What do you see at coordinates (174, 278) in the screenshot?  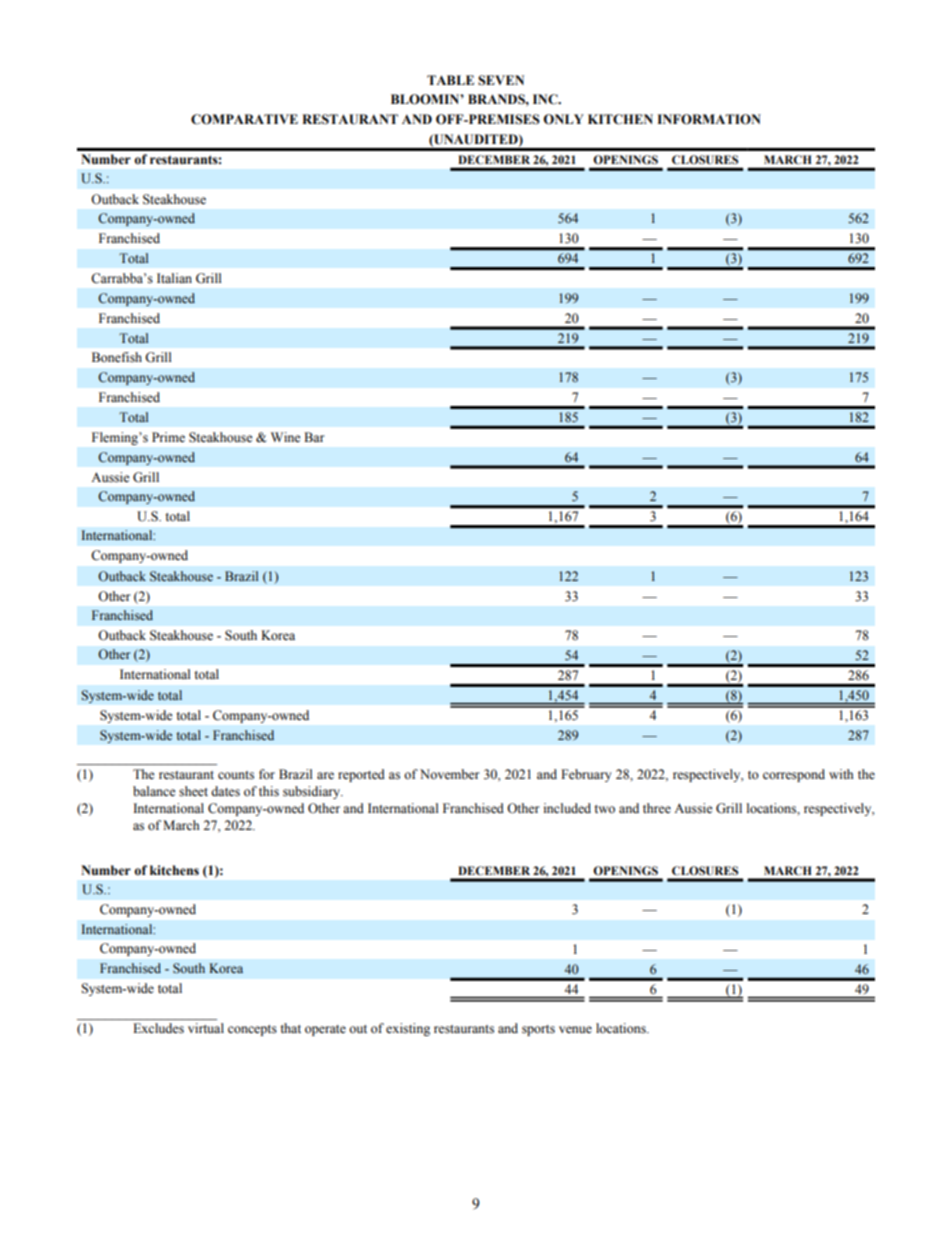 I see `Italian` at bounding box center [174, 278].
